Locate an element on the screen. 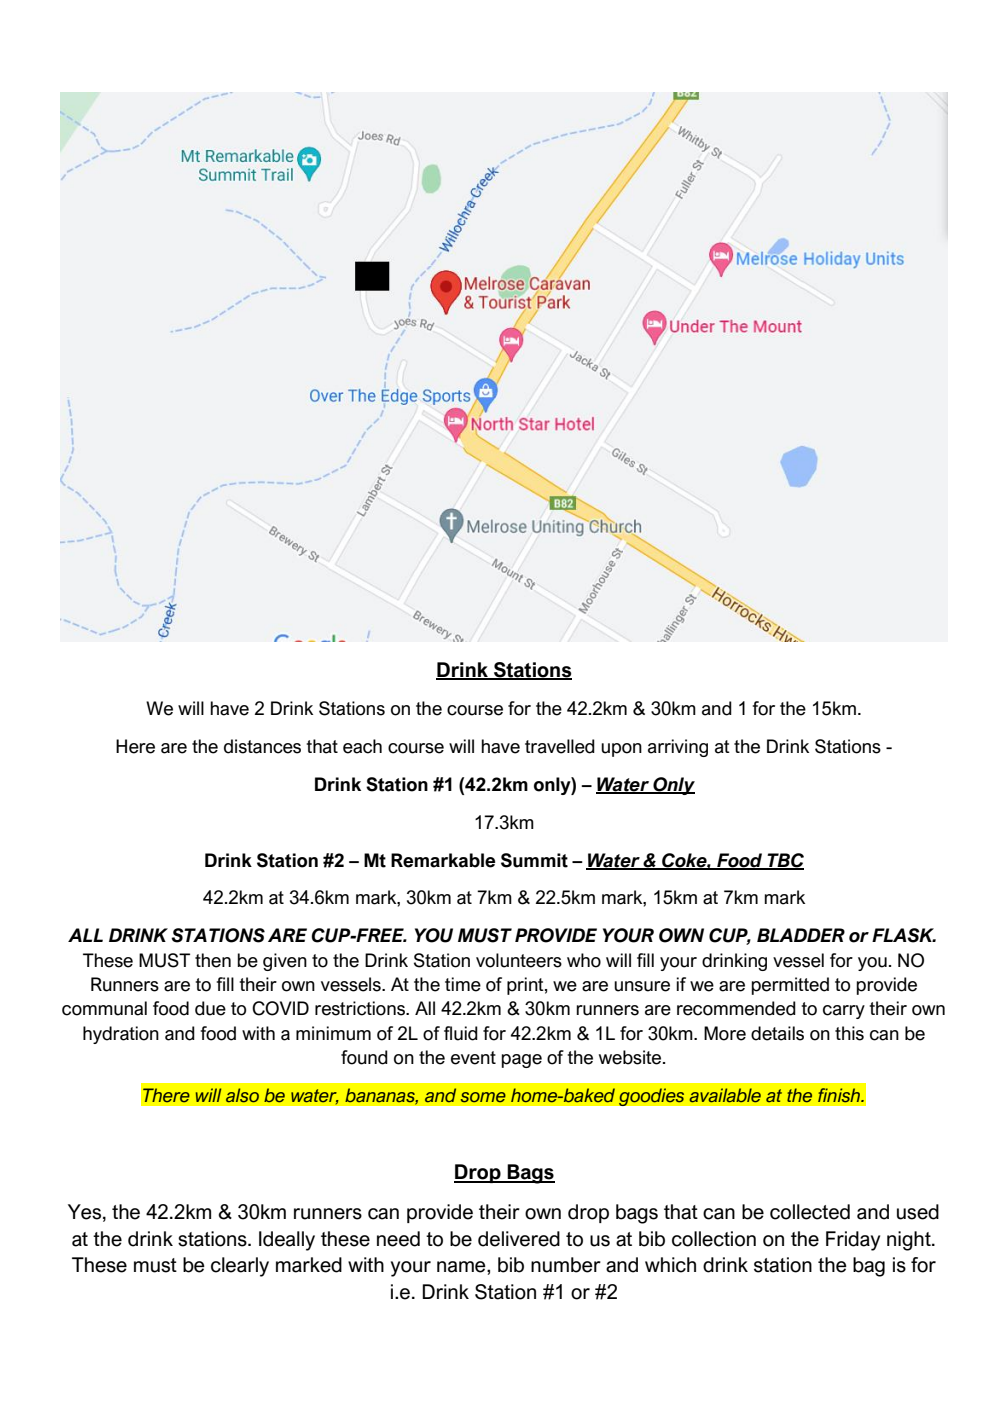 The width and height of the screenshot is (1008, 1426). arriving is located at coordinates (678, 748).
